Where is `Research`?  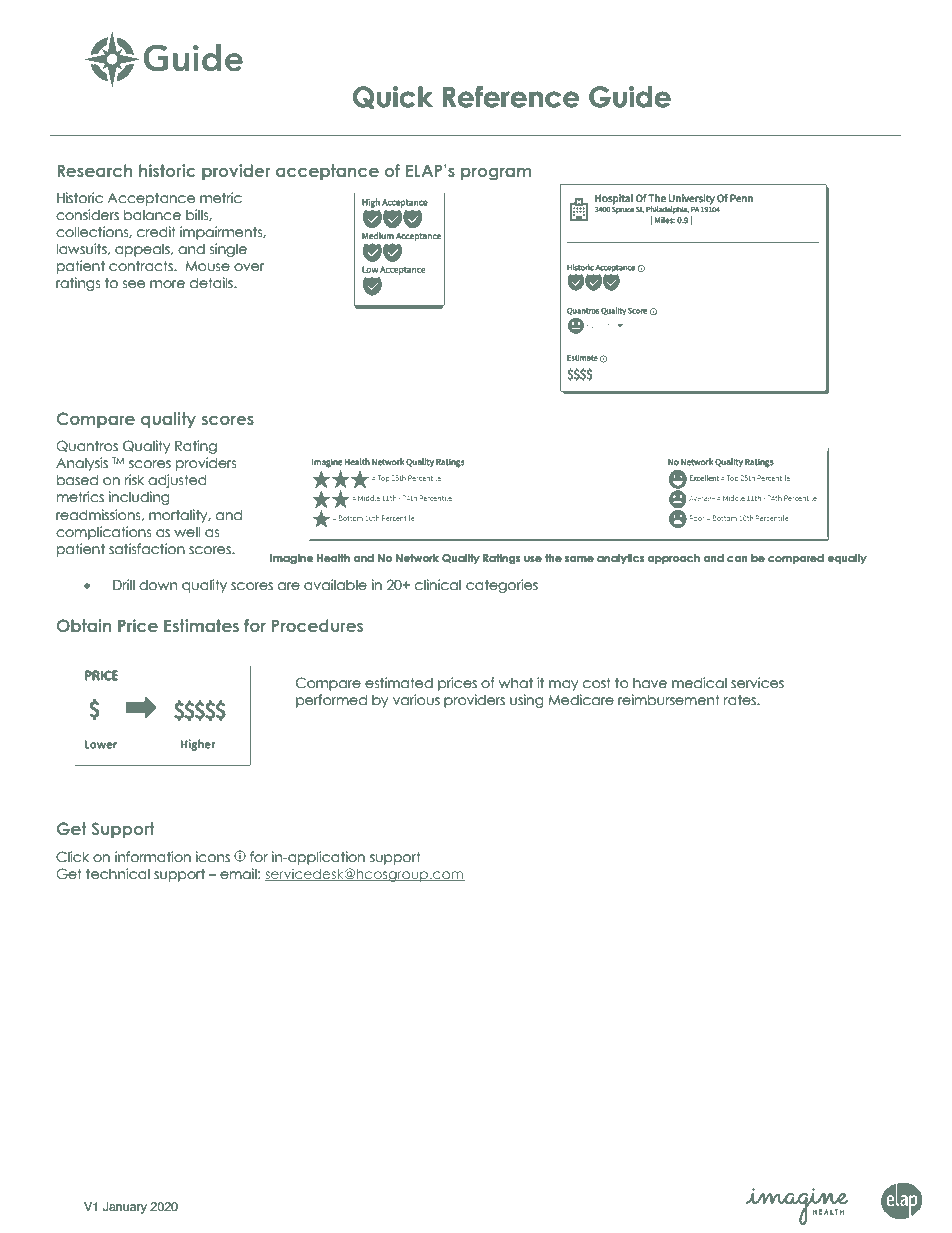
Research is located at coordinates (94, 170).
